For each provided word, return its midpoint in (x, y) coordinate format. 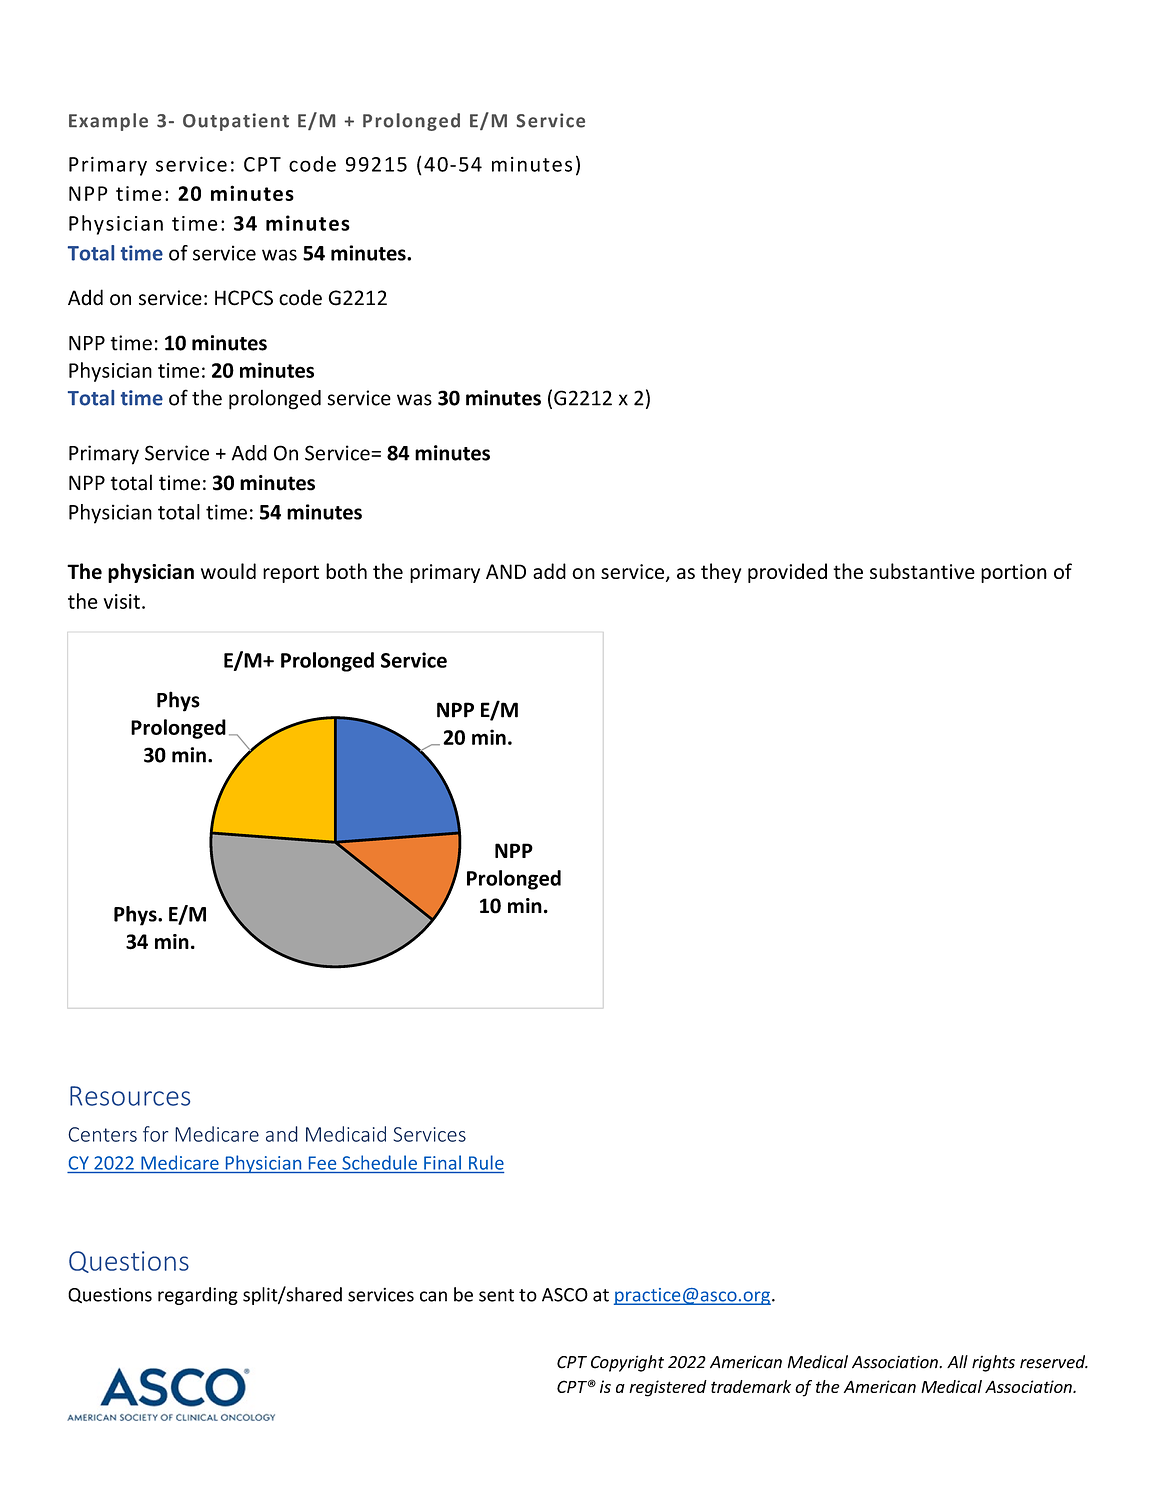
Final (442, 1162)
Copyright (627, 1363)
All (957, 1361)
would (228, 571)
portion (1014, 573)
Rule (486, 1162)
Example (108, 122)
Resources (130, 1096)
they (721, 573)
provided (787, 573)
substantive (922, 571)
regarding (198, 1296)
